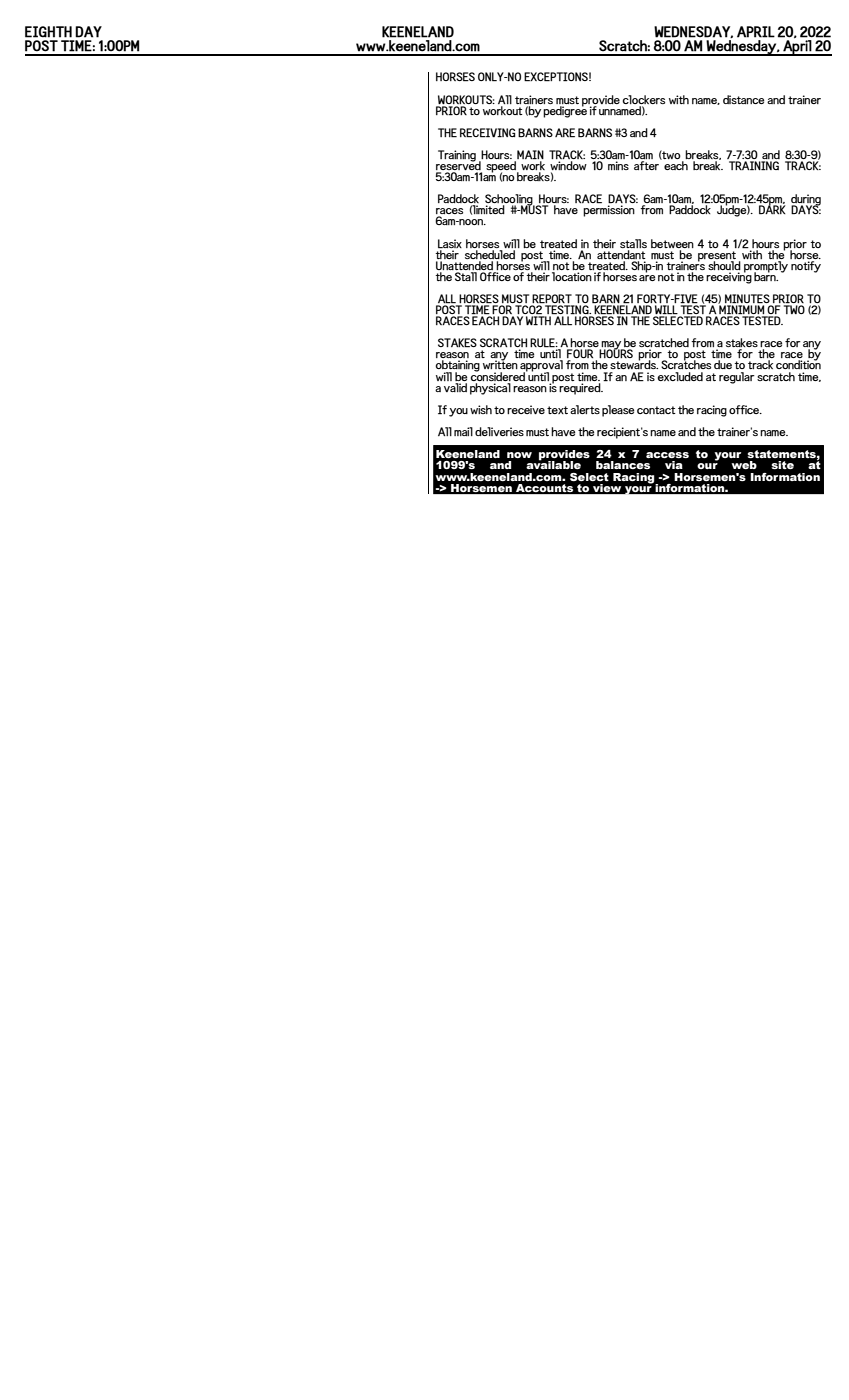 The image size is (849, 1400). What do you see at coordinates (743, 99) in the screenshot?
I see `distance` at bounding box center [743, 99].
